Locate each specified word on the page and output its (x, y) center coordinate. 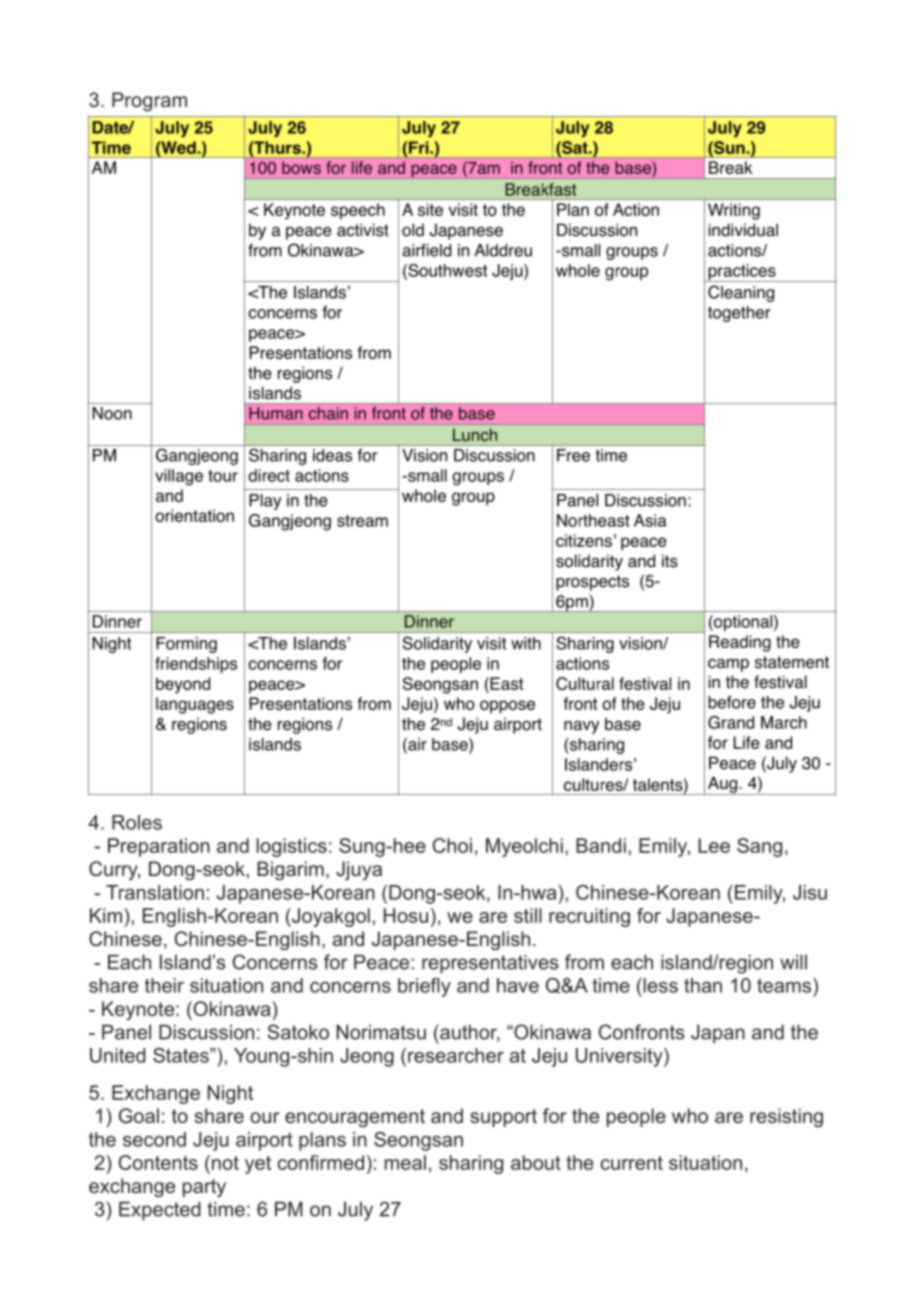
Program (149, 102)
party (204, 1188)
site (430, 209)
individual (743, 230)
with (526, 643)
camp (728, 665)
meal (405, 1162)
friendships (196, 665)
